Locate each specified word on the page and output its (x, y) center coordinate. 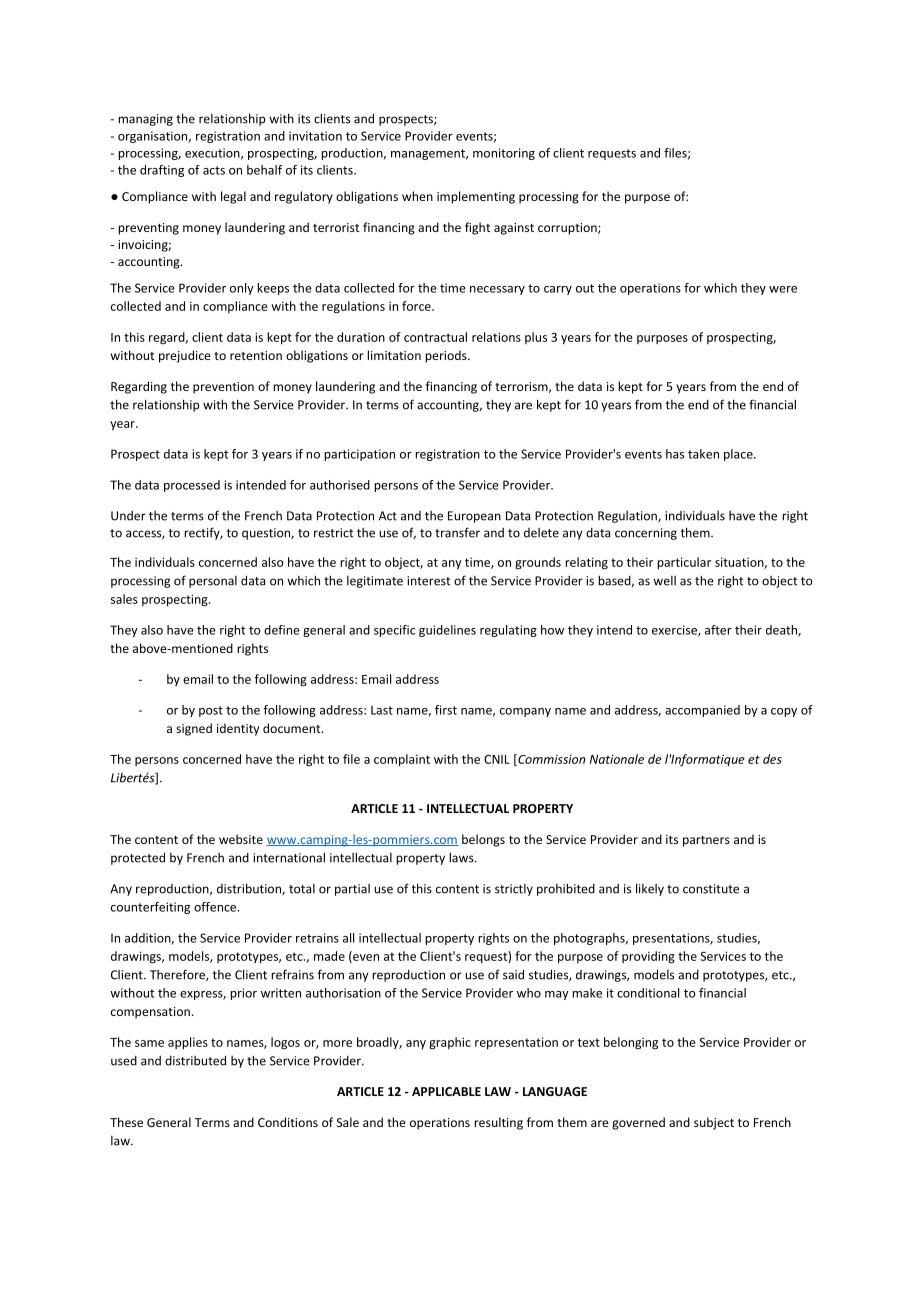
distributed (195, 1060)
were (783, 289)
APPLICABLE (446, 1091)
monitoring (504, 154)
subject (714, 1123)
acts (214, 170)
